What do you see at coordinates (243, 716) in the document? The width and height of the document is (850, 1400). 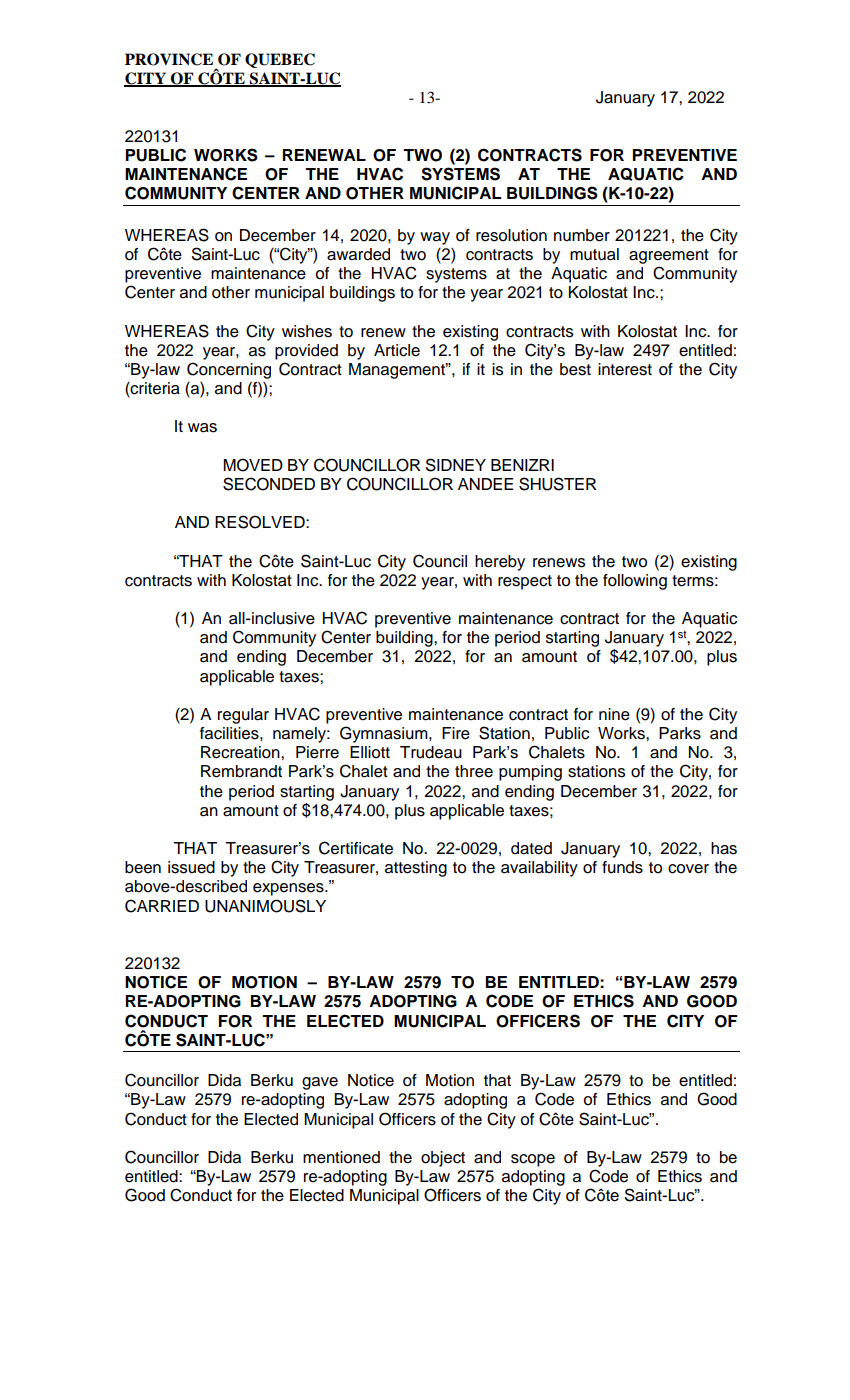 I see `regular` at bounding box center [243, 716].
